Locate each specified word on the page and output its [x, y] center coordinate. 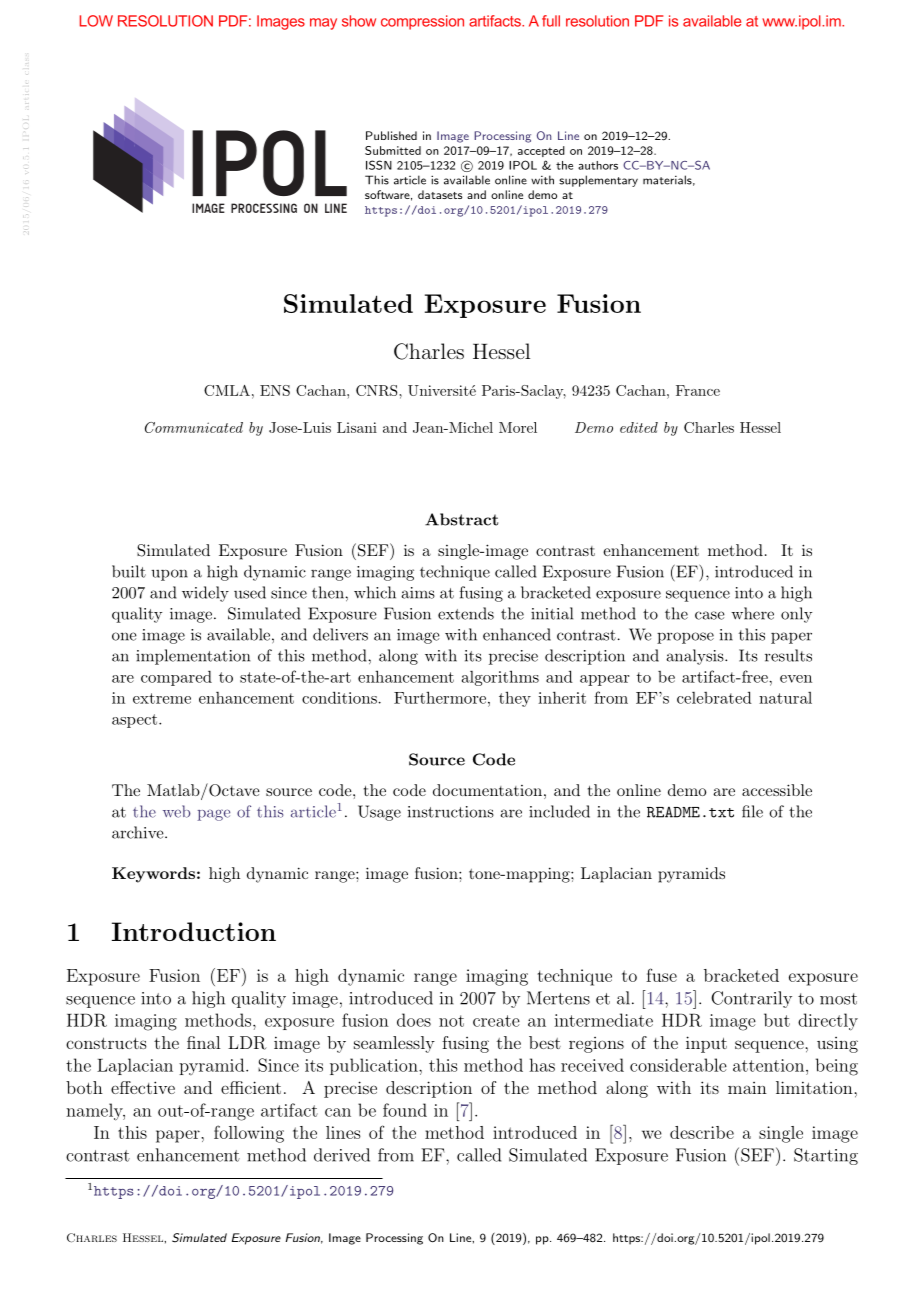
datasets [440, 194]
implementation [193, 657]
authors [598, 165]
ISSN [379, 165]
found [405, 1110]
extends [466, 613]
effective [143, 1087]
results [788, 655]
